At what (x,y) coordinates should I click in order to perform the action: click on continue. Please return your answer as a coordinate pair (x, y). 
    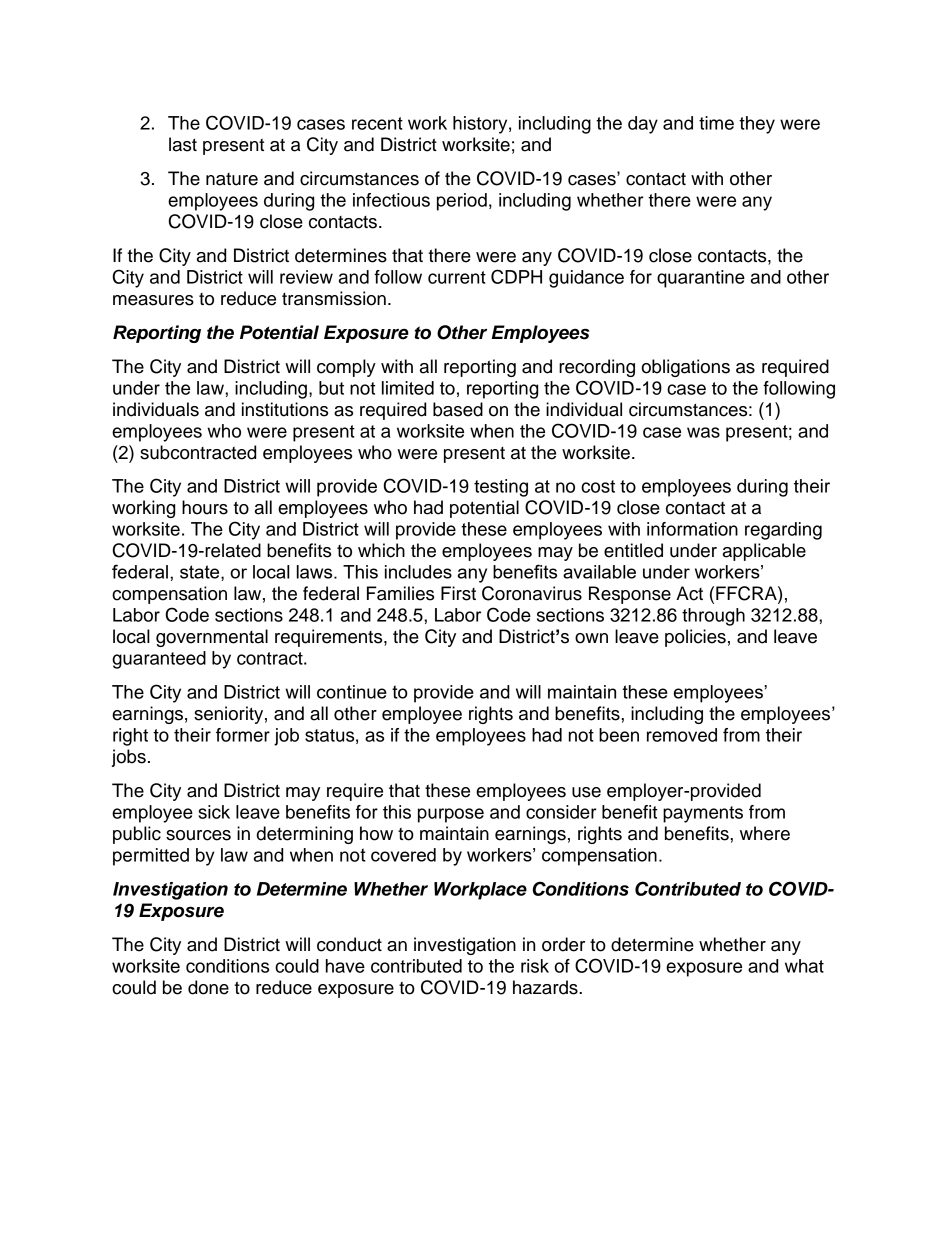
    Looking at the image, I should click on (352, 692).
